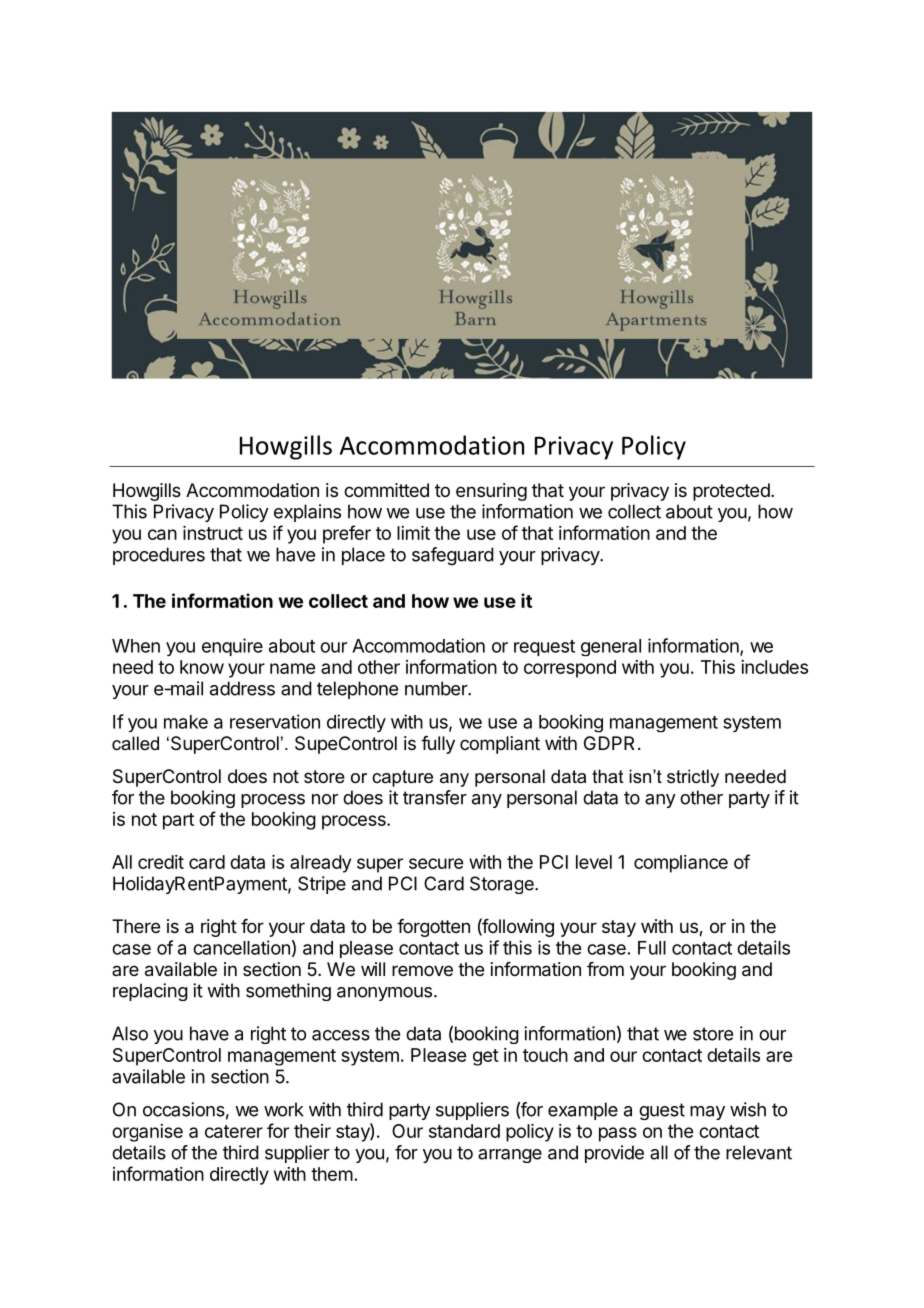 This image has width=924, height=1308. Describe the element at coordinates (605, 969) in the image. I see `from` at that location.
